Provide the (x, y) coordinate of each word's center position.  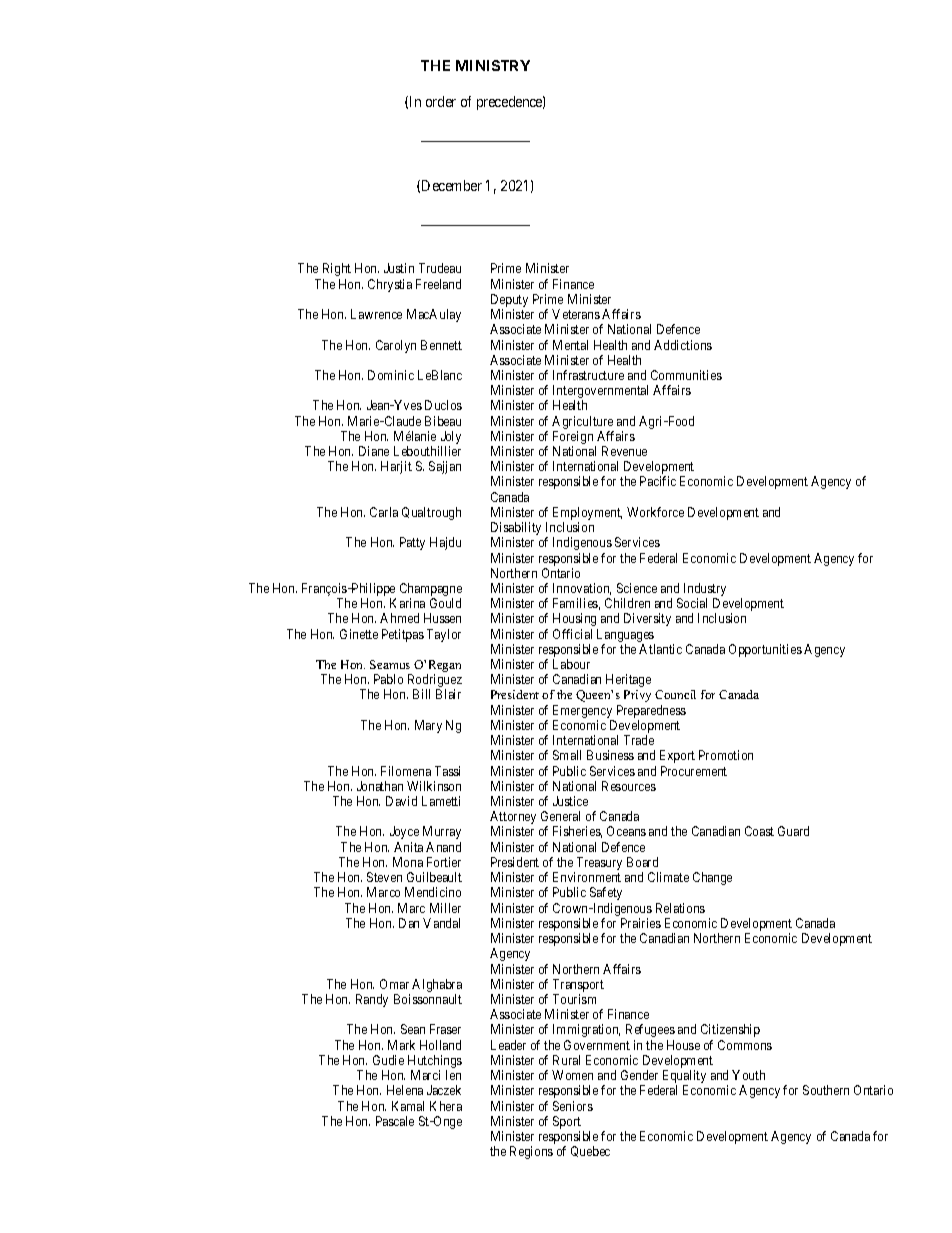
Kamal (408, 1106)
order (441, 101)
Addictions (683, 345)
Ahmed (399, 618)
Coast (759, 831)
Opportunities (765, 650)
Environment (587, 877)
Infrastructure (588, 375)
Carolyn (396, 346)
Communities (686, 375)
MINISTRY (493, 65)
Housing (574, 619)
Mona (408, 862)
